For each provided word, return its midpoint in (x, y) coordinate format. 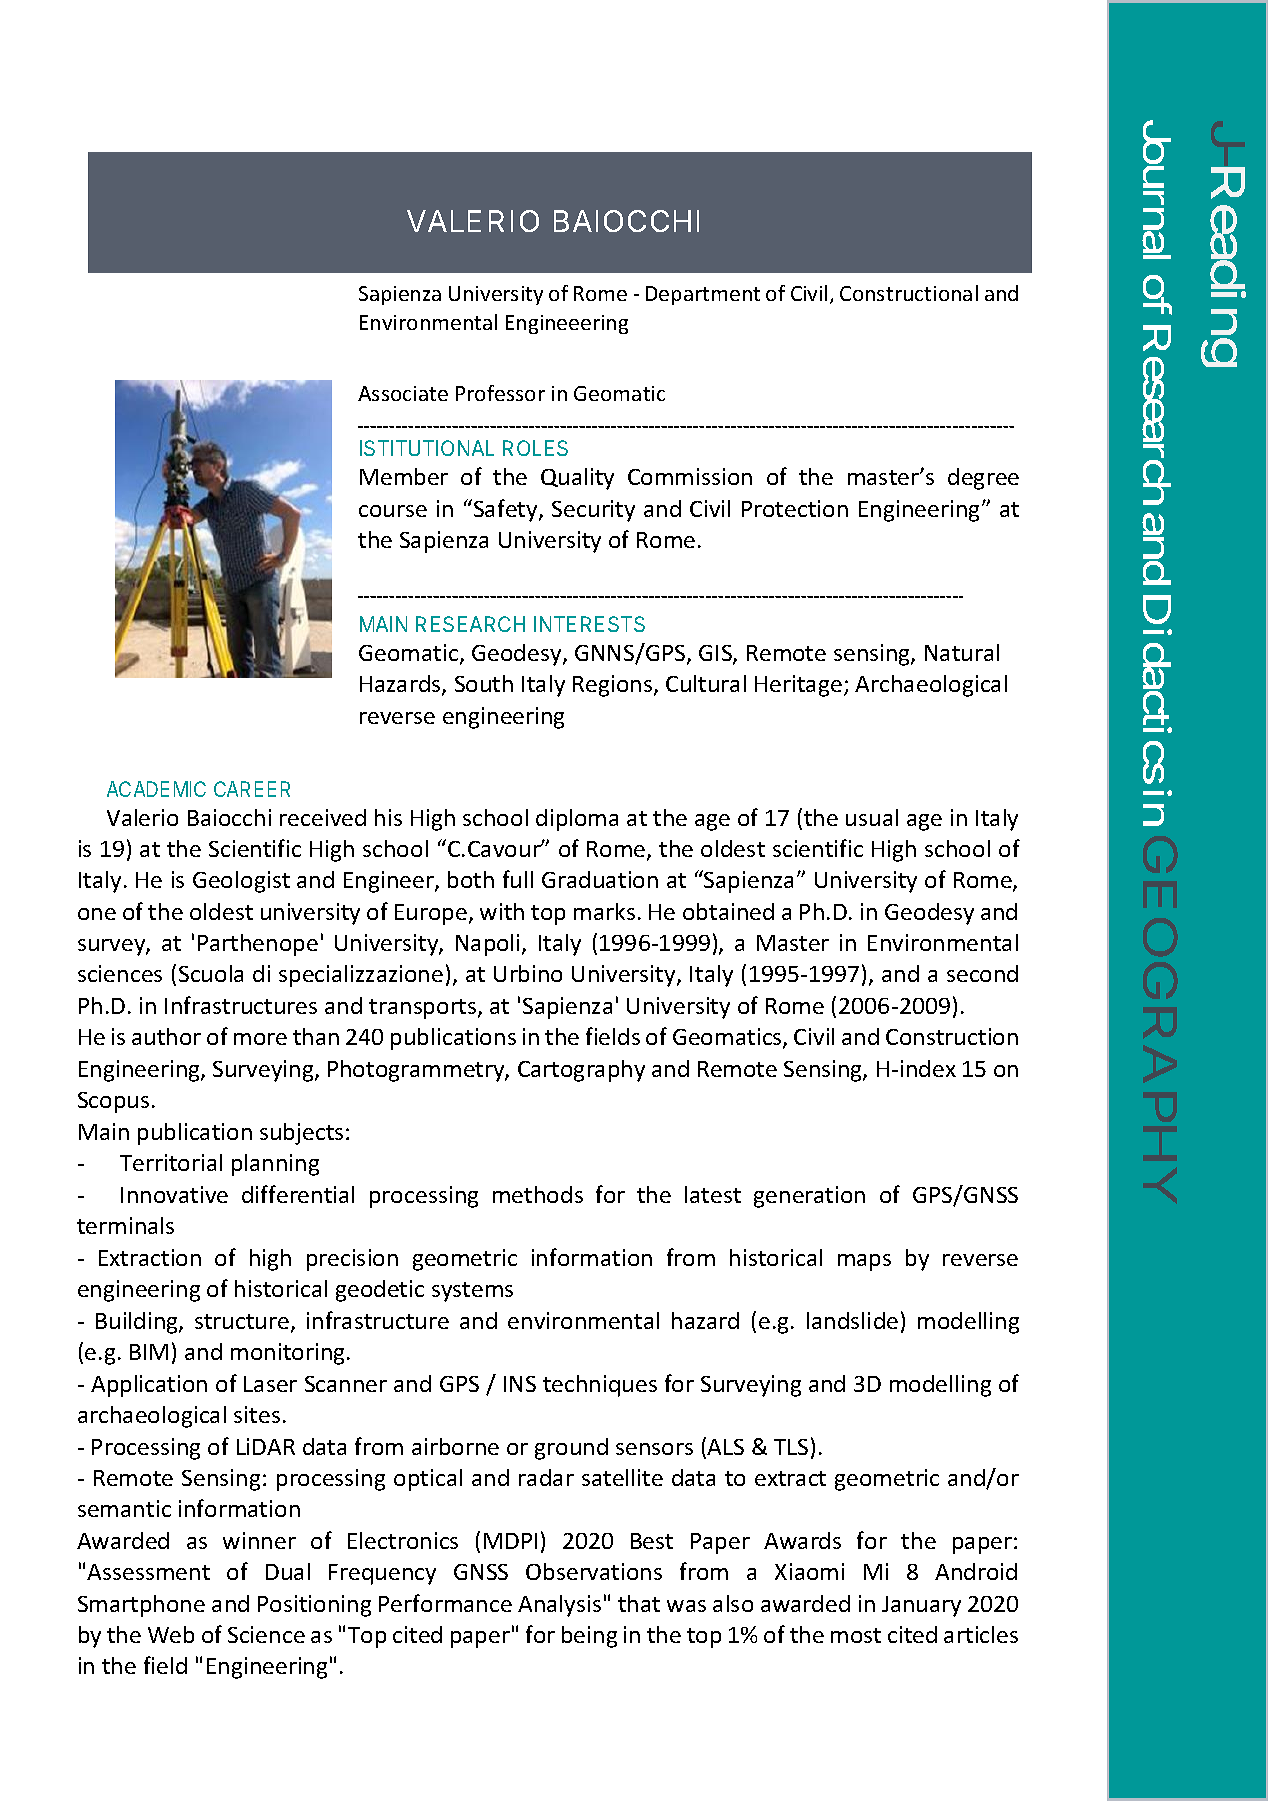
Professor (500, 393)
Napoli (489, 945)
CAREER (252, 789)
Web (171, 1634)
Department (703, 295)
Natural (962, 652)
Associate (403, 393)
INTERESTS (589, 624)
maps (864, 1262)
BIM (149, 1352)
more (260, 1039)
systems (472, 1292)
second (982, 973)
